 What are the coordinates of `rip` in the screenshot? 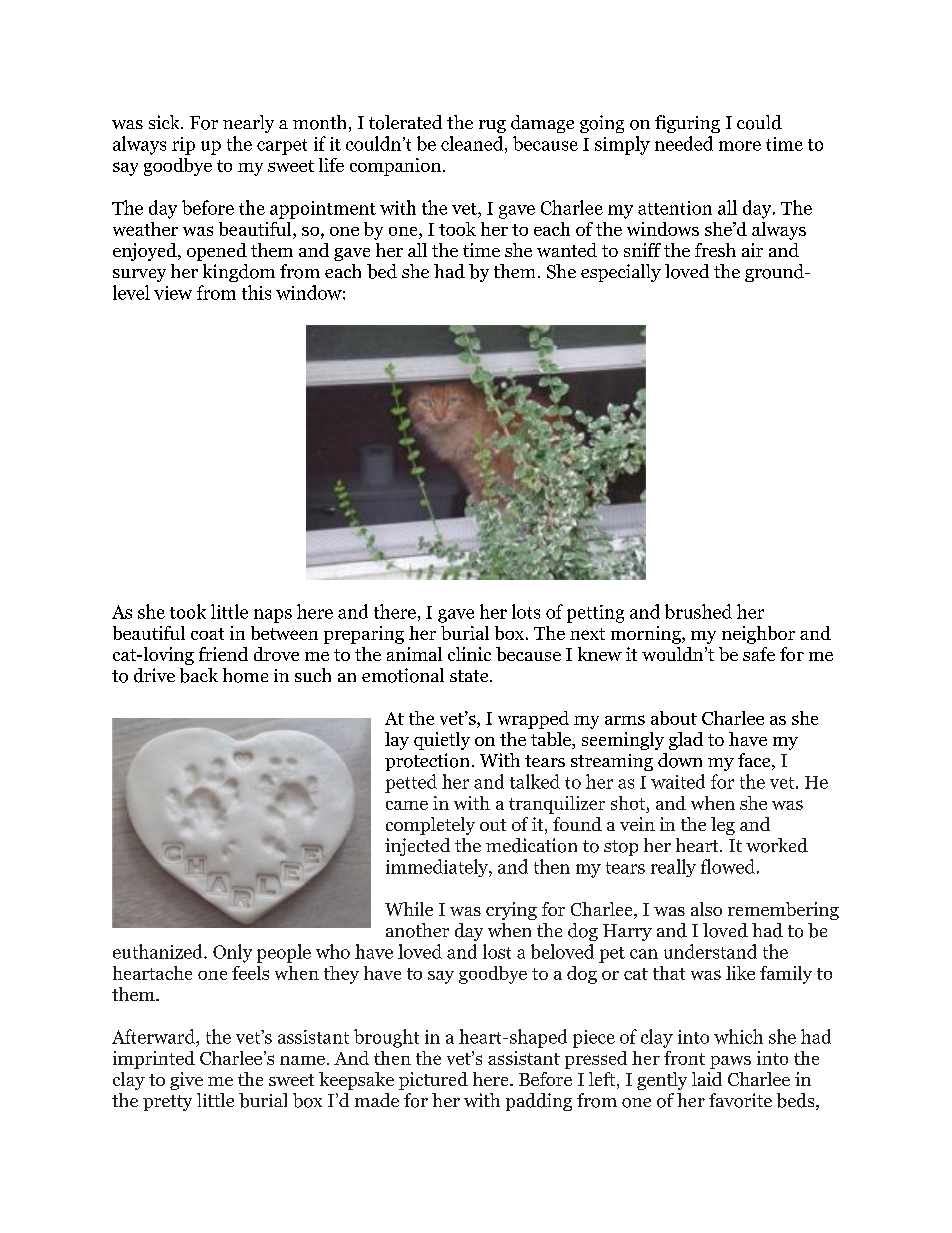 It's located at (183, 146).
